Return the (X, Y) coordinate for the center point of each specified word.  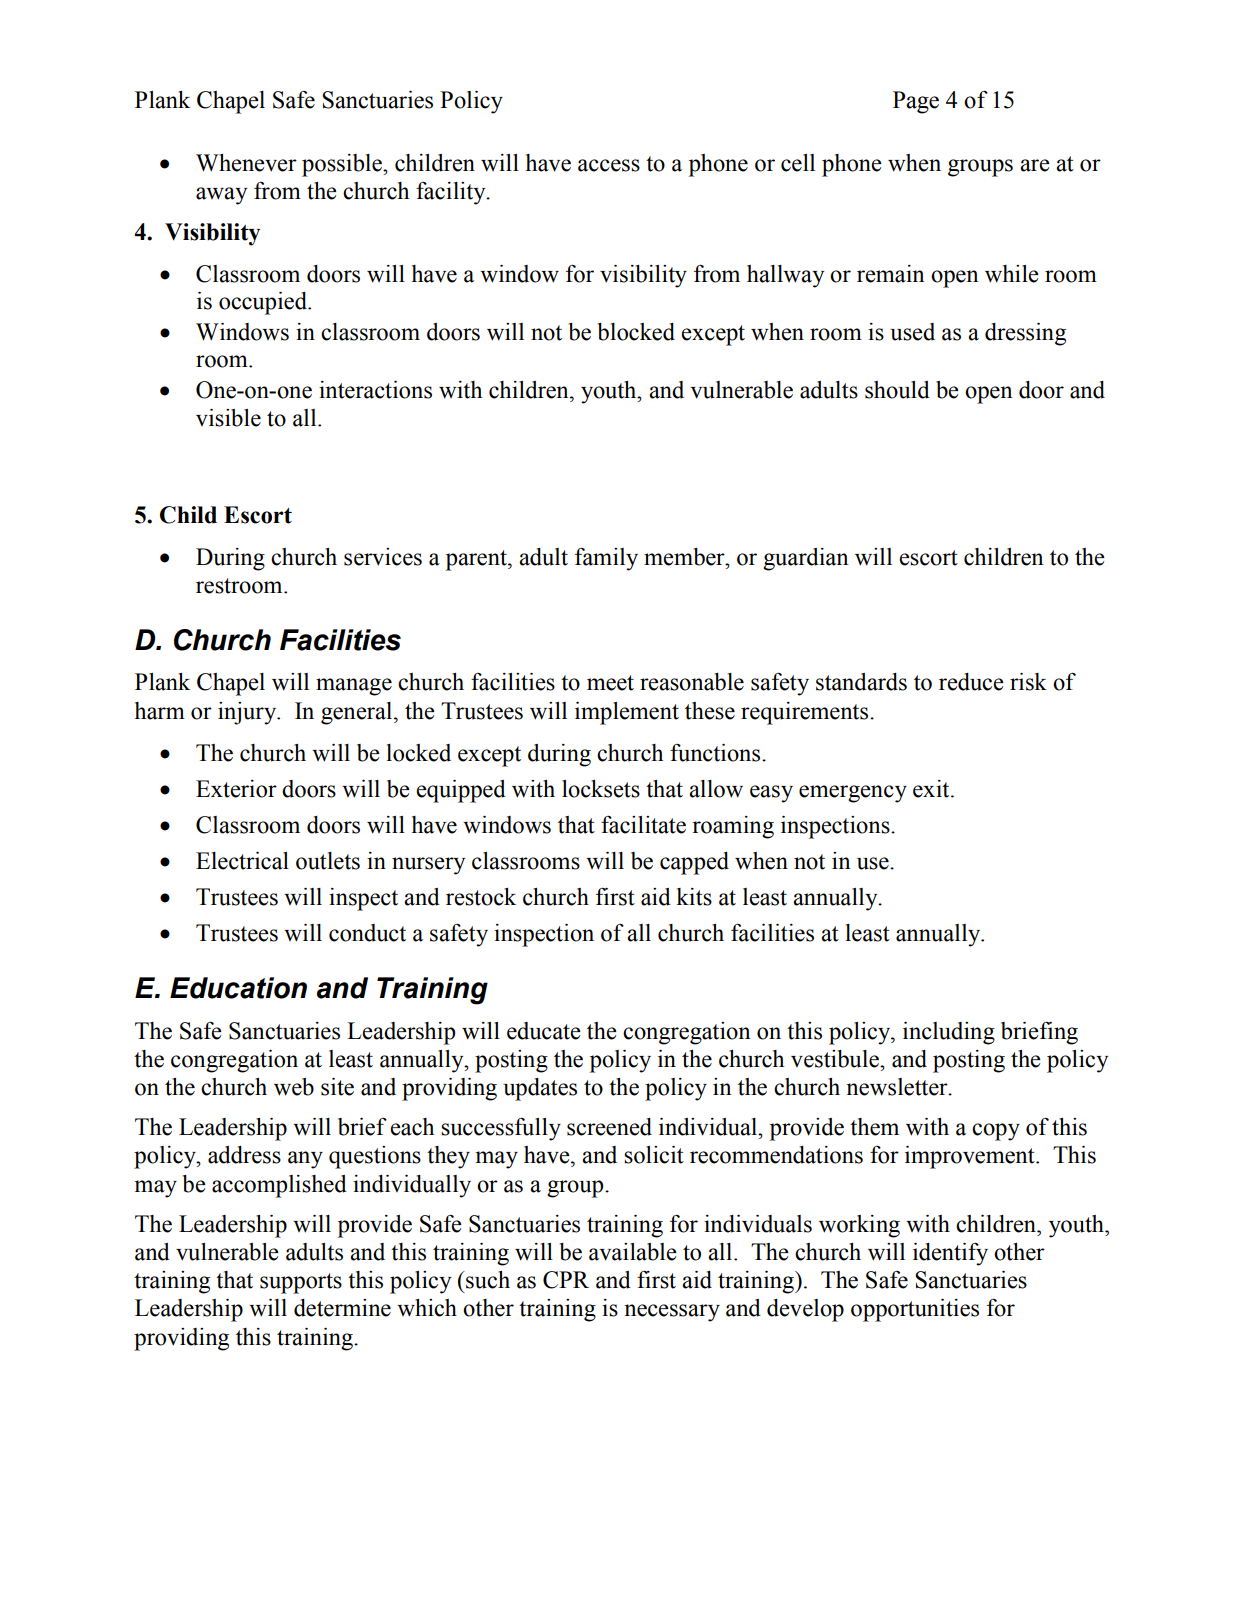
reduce (971, 682)
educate (544, 1031)
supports (301, 1283)
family (606, 559)
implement (627, 713)
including (949, 1033)
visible (228, 418)
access (609, 165)
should (897, 390)
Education (238, 988)
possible (343, 165)
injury (248, 713)
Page (916, 102)
